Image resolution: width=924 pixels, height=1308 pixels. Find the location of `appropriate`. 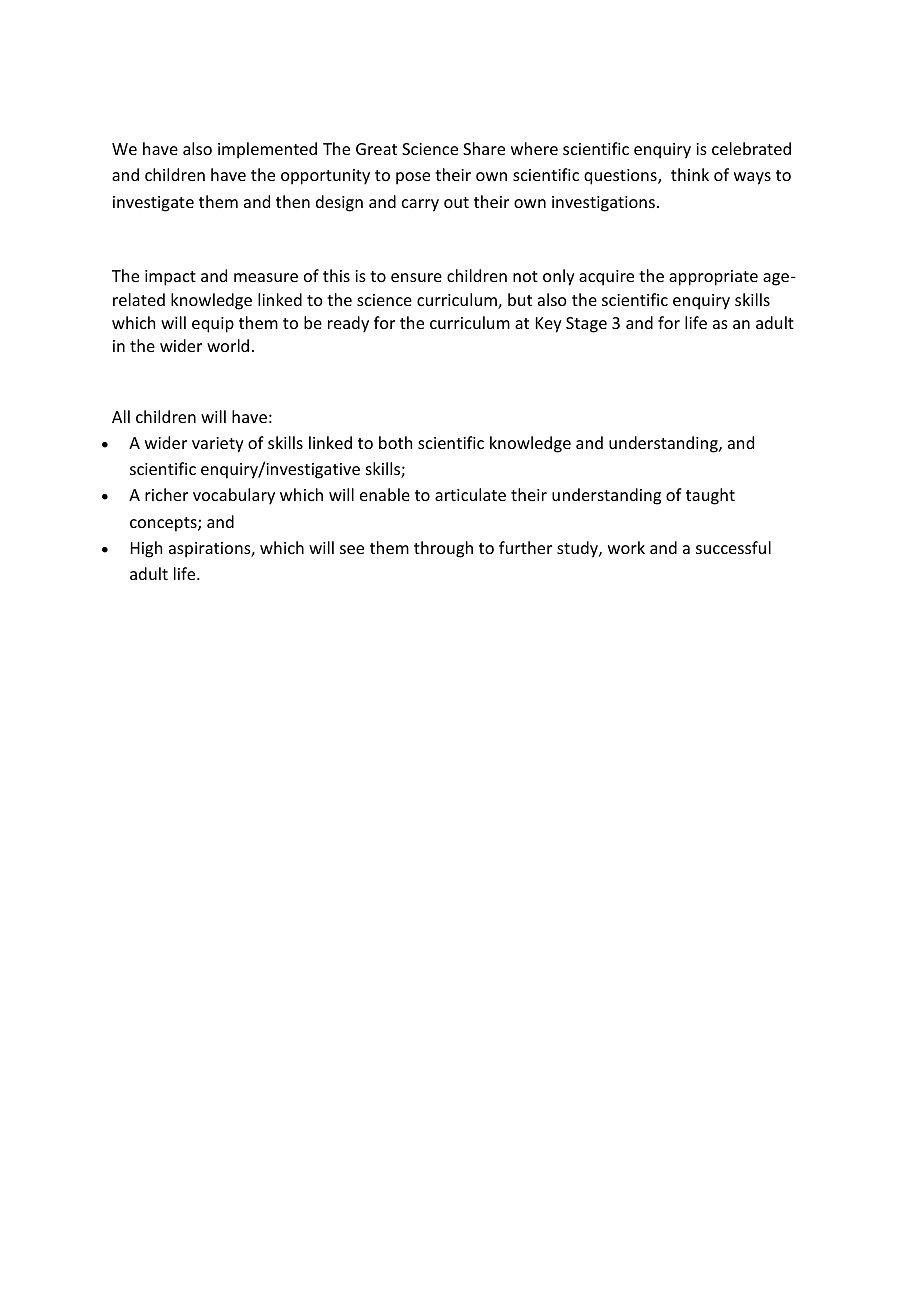

appropriate is located at coordinates (713, 278).
